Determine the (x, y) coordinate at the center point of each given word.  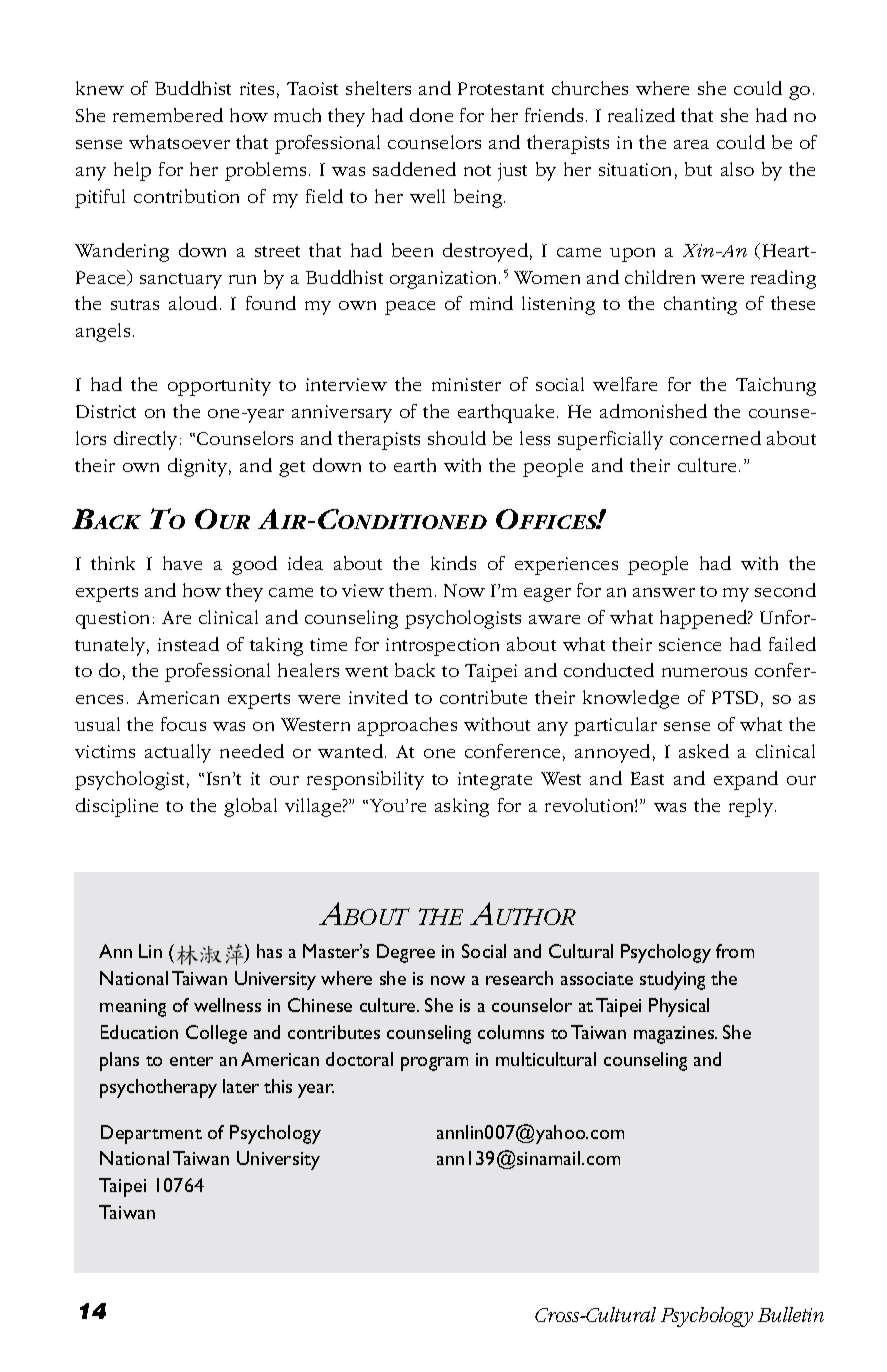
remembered (168, 115)
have (182, 563)
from (735, 951)
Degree (406, 953)
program (434, 1064)
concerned (715, 438)
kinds (453, 563)
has (269, 951)
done (431, 115)
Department (151, 1134)
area (691, 144)
